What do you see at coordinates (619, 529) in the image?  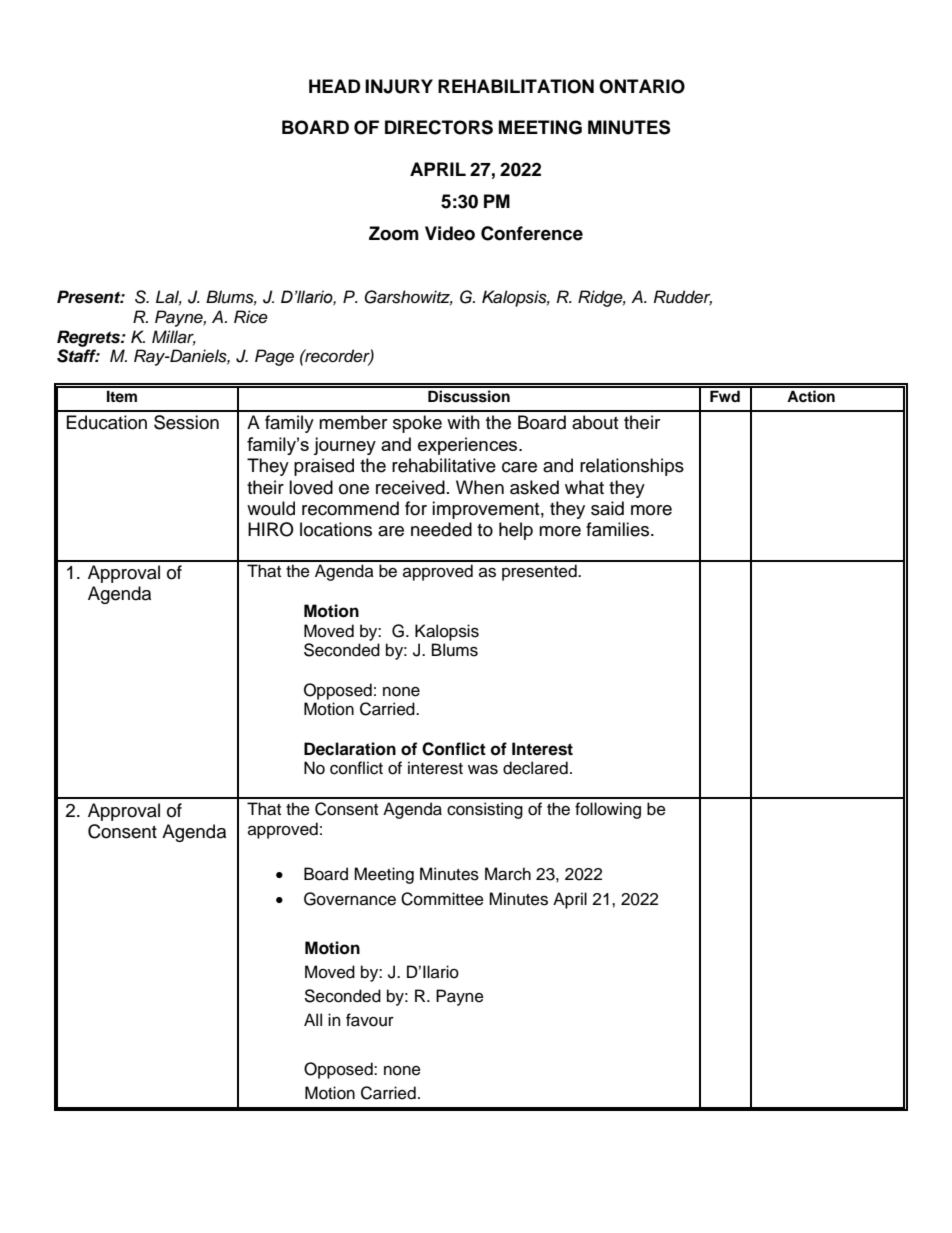 I see `families` at bounding box center [619, 529].
